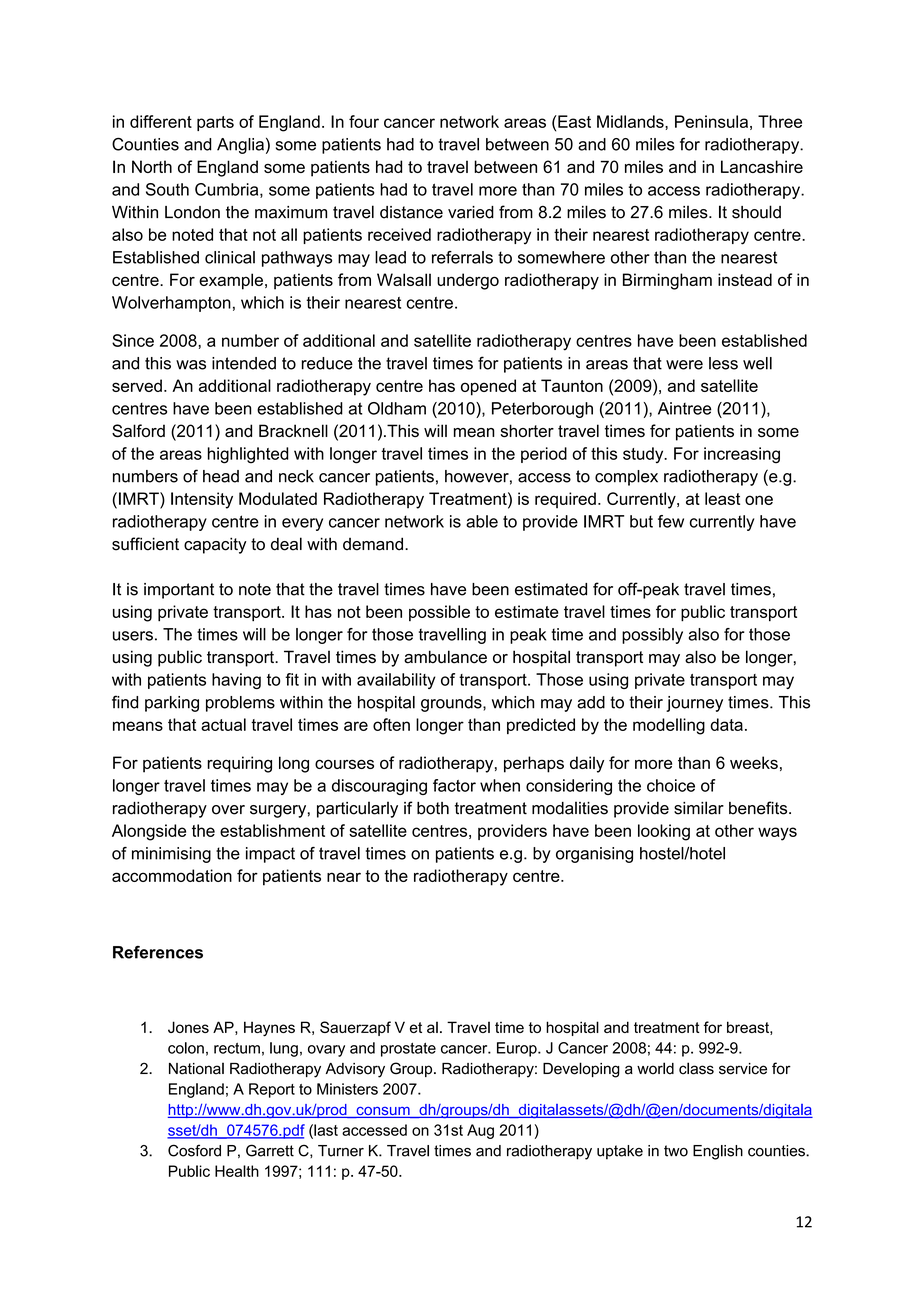 The image size is (924, 1308). I want to click on data, so click(726, 724).
